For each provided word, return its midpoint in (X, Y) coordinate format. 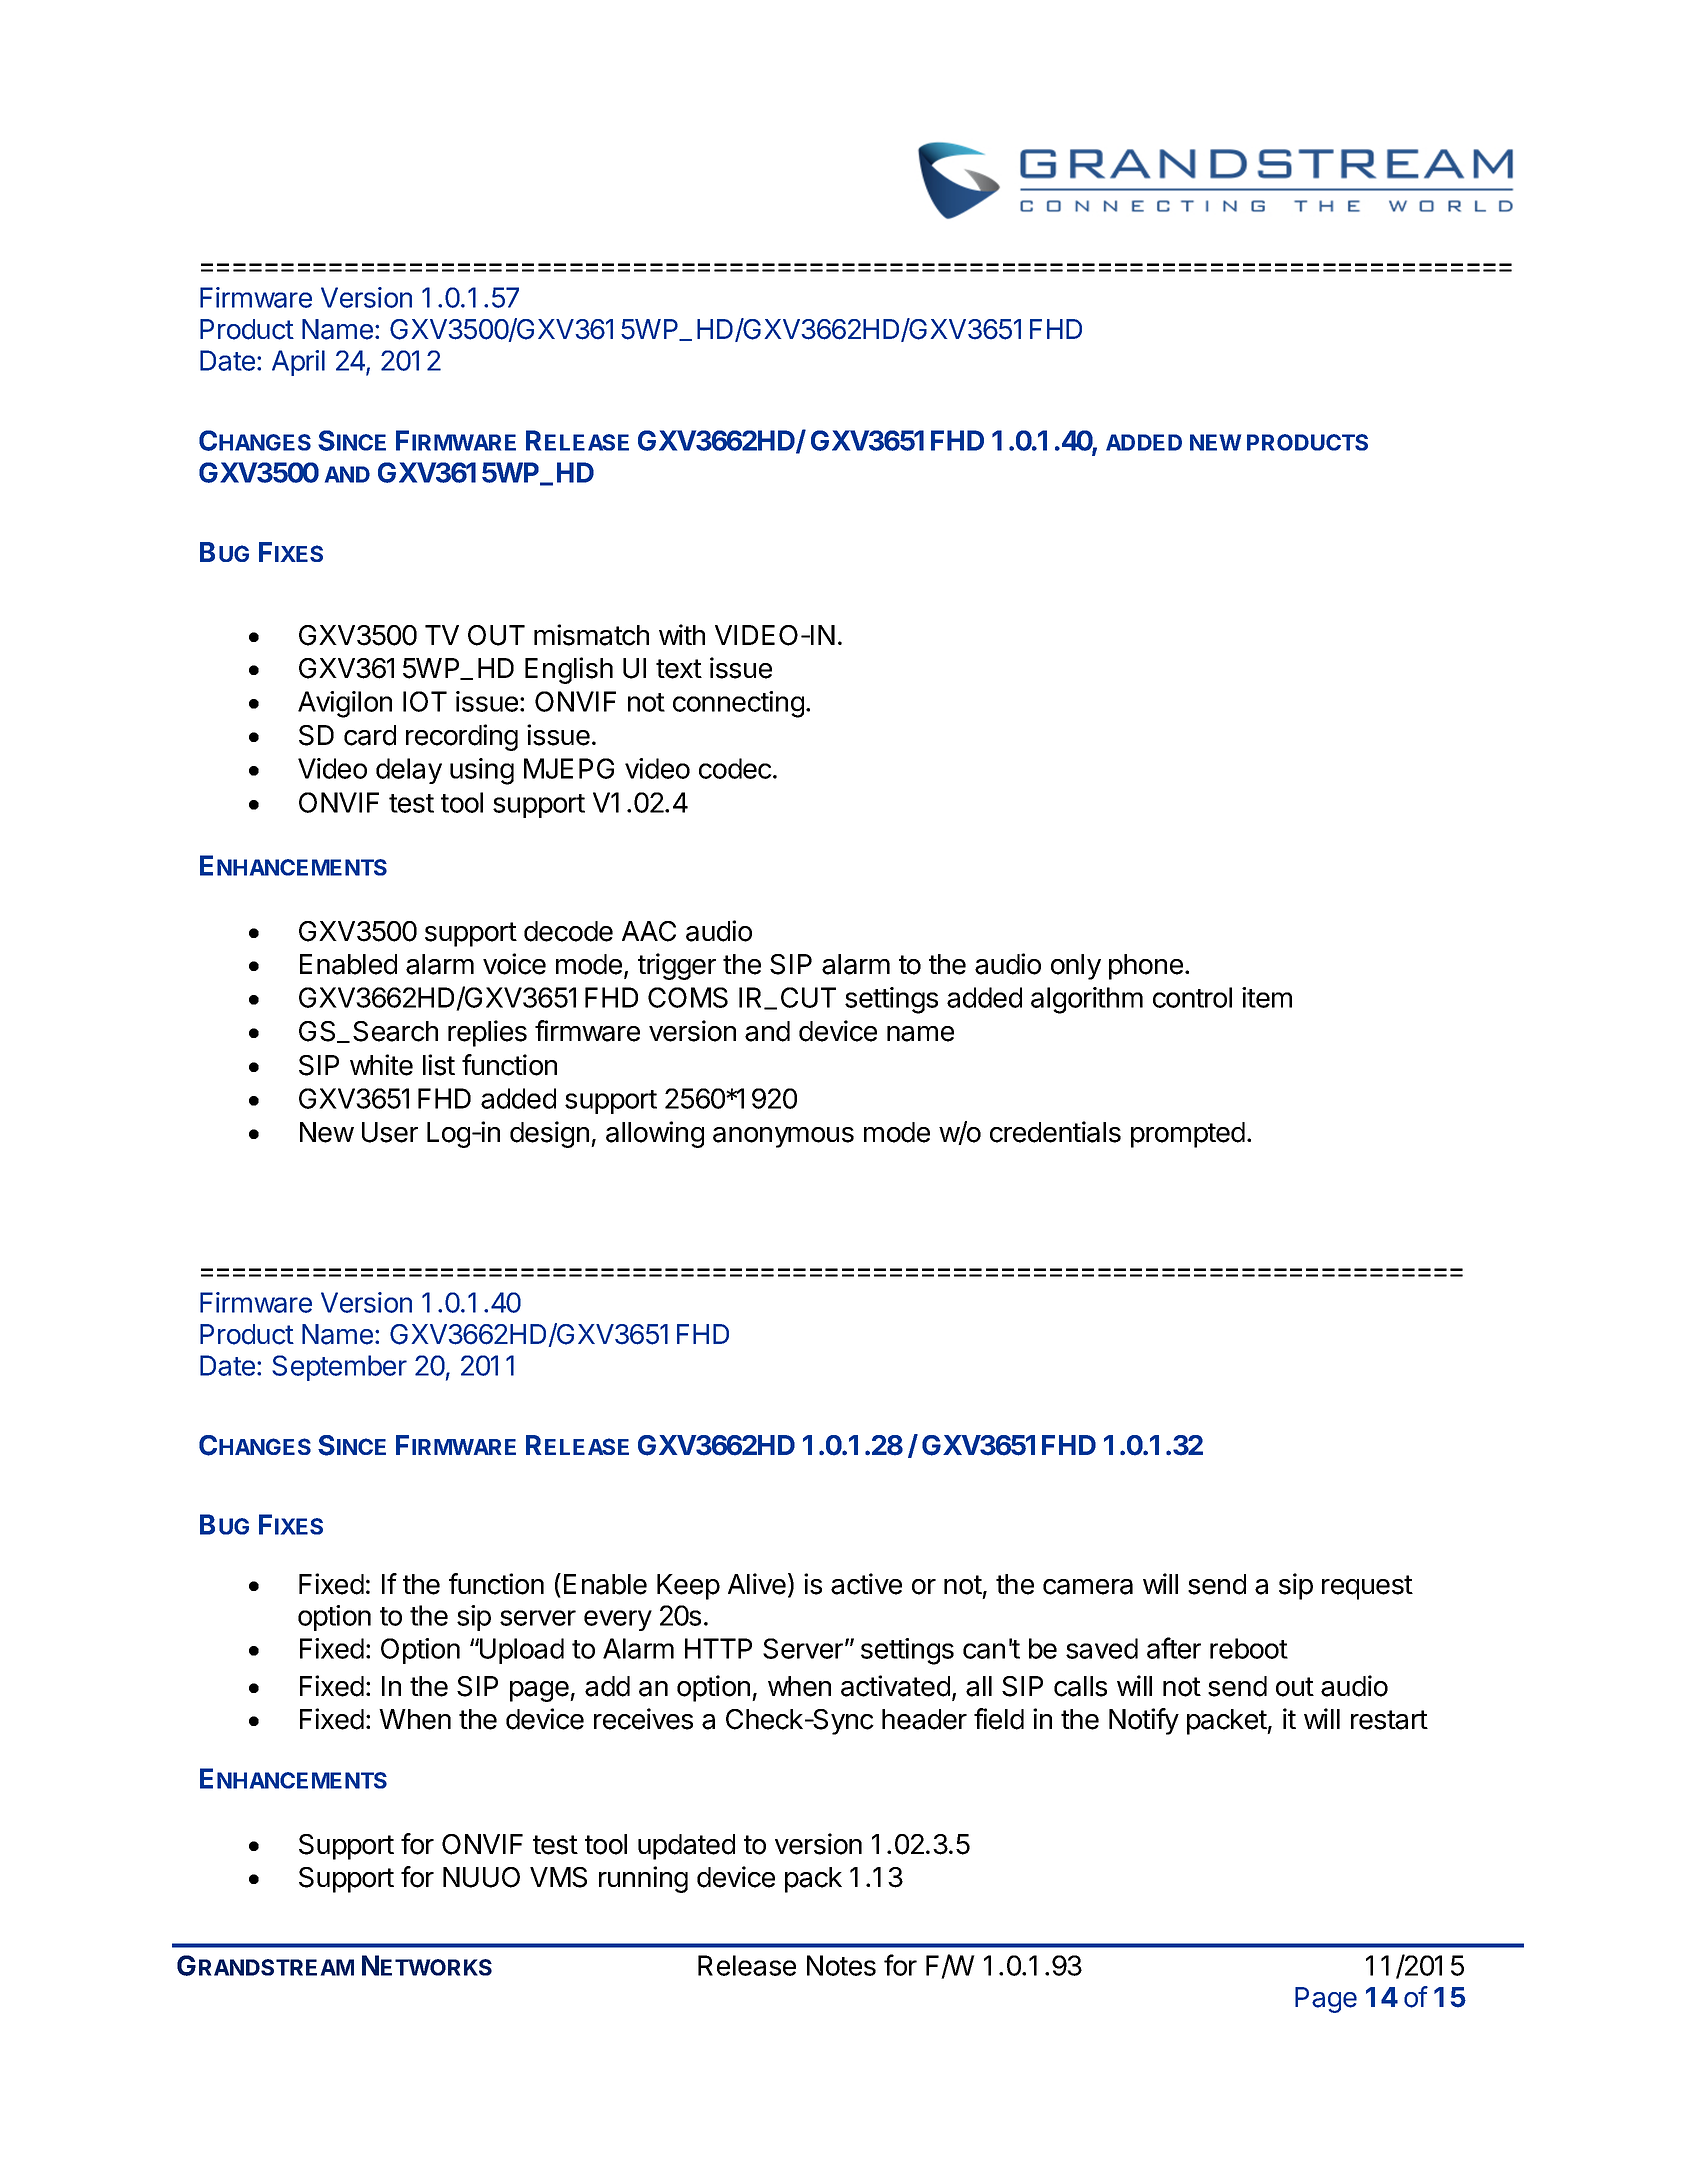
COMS (688, 997)
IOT (425, 701)
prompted (1188, 1135)
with (682, 634)
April (298, 363)
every (618, 1620)
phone (1146, 967)
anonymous (783, 1137)
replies (487, 1033)
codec (735, 768)
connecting (738, 704)
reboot (1249, 1648)
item (1267, 997)
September (339, 1368)
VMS (558, 1877)
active (866, 1584)
